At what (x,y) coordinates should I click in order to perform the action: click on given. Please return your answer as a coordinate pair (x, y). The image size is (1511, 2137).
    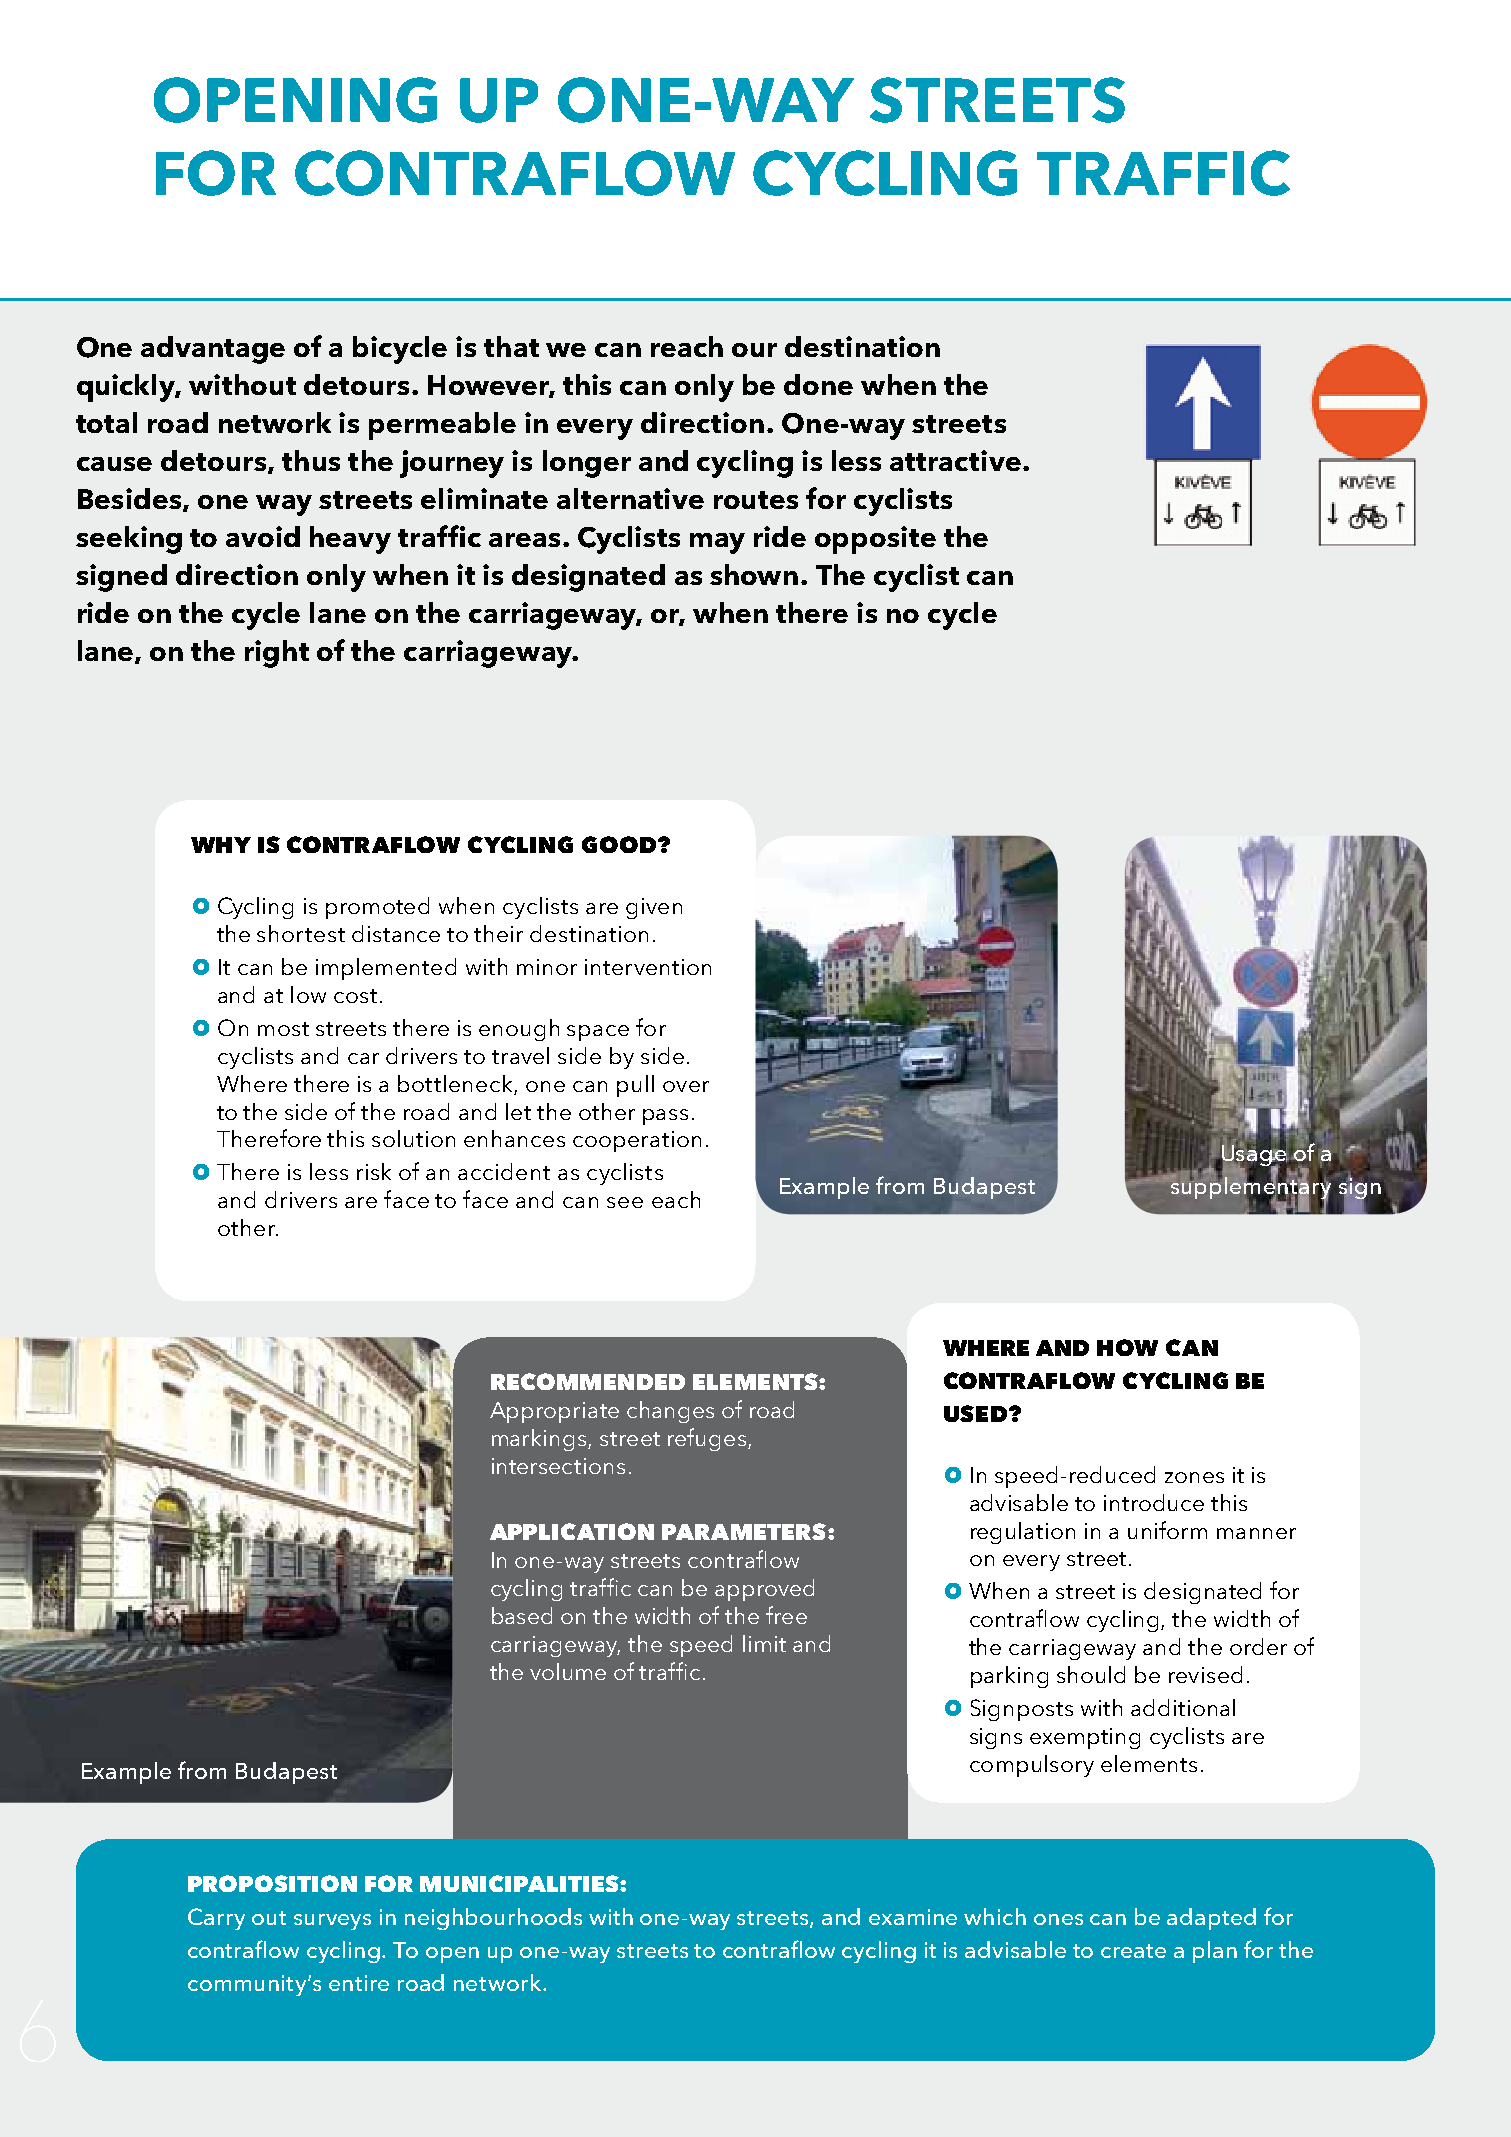
    Looking at the image, I should click on (654, 908).
